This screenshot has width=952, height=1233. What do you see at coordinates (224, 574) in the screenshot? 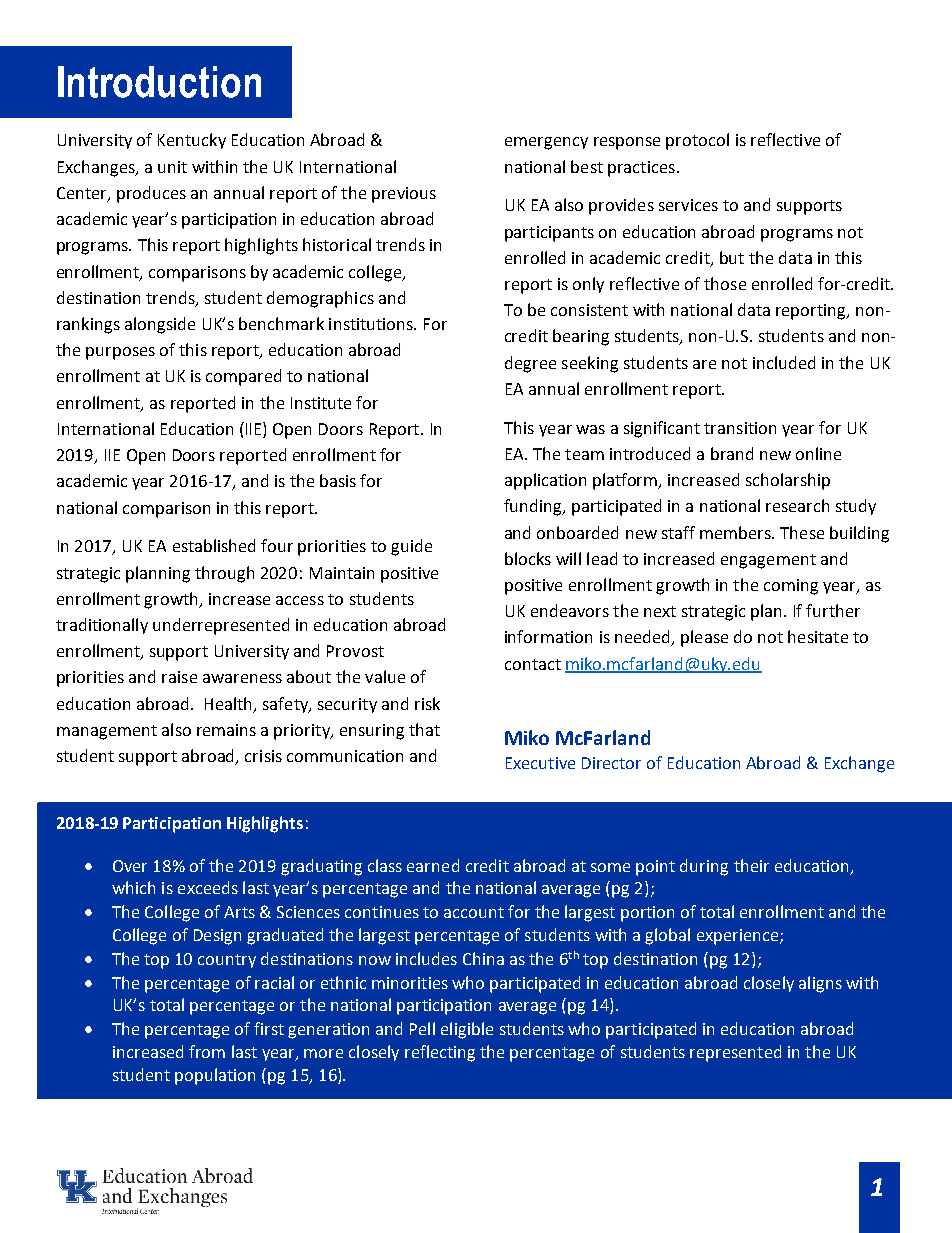
I see `through` at bounding box center [224, 574].
